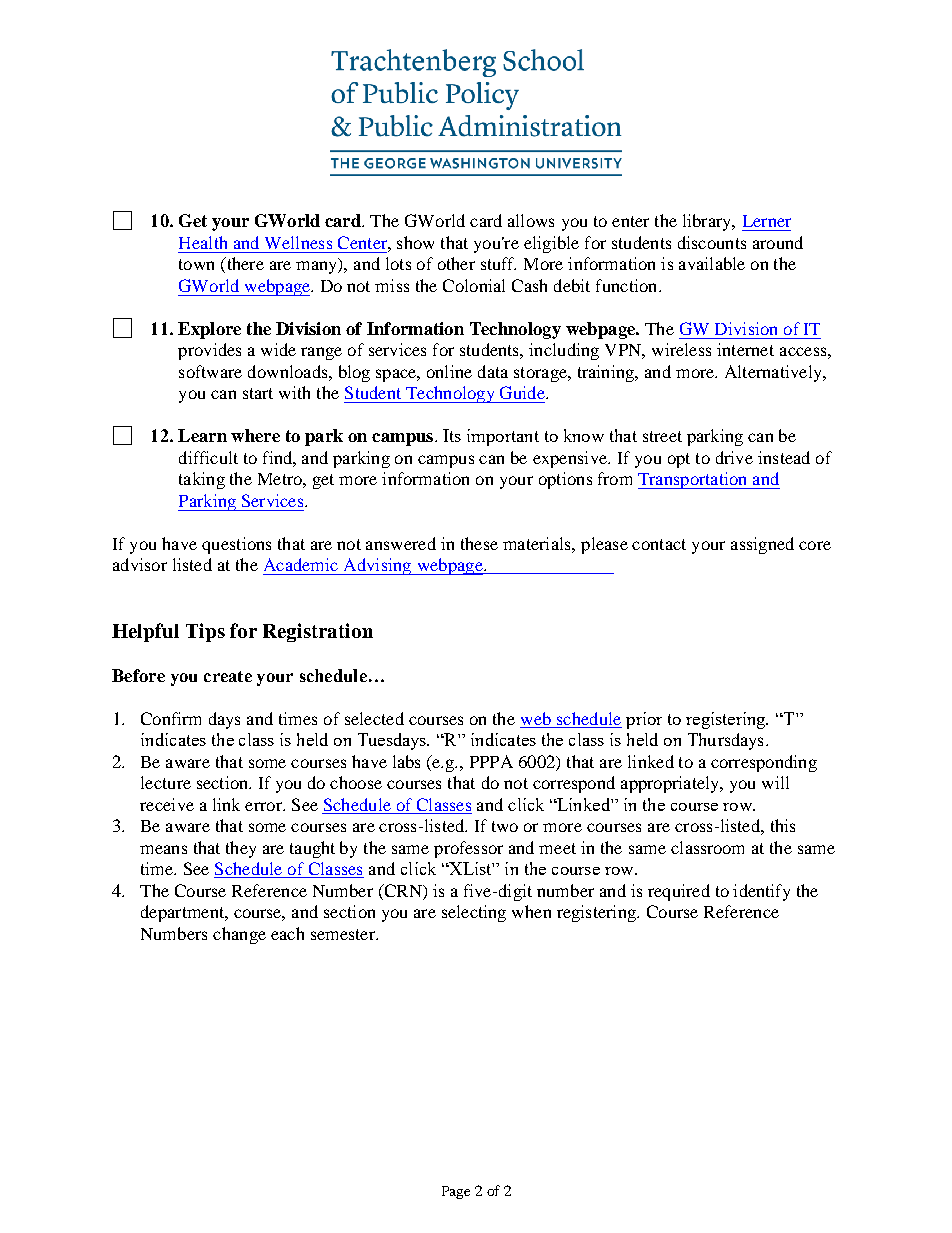 This screenshot has height=1233, width=952. Describe the element at coordinates (644, 720) in the screenshot. I see `prior` at that location.
